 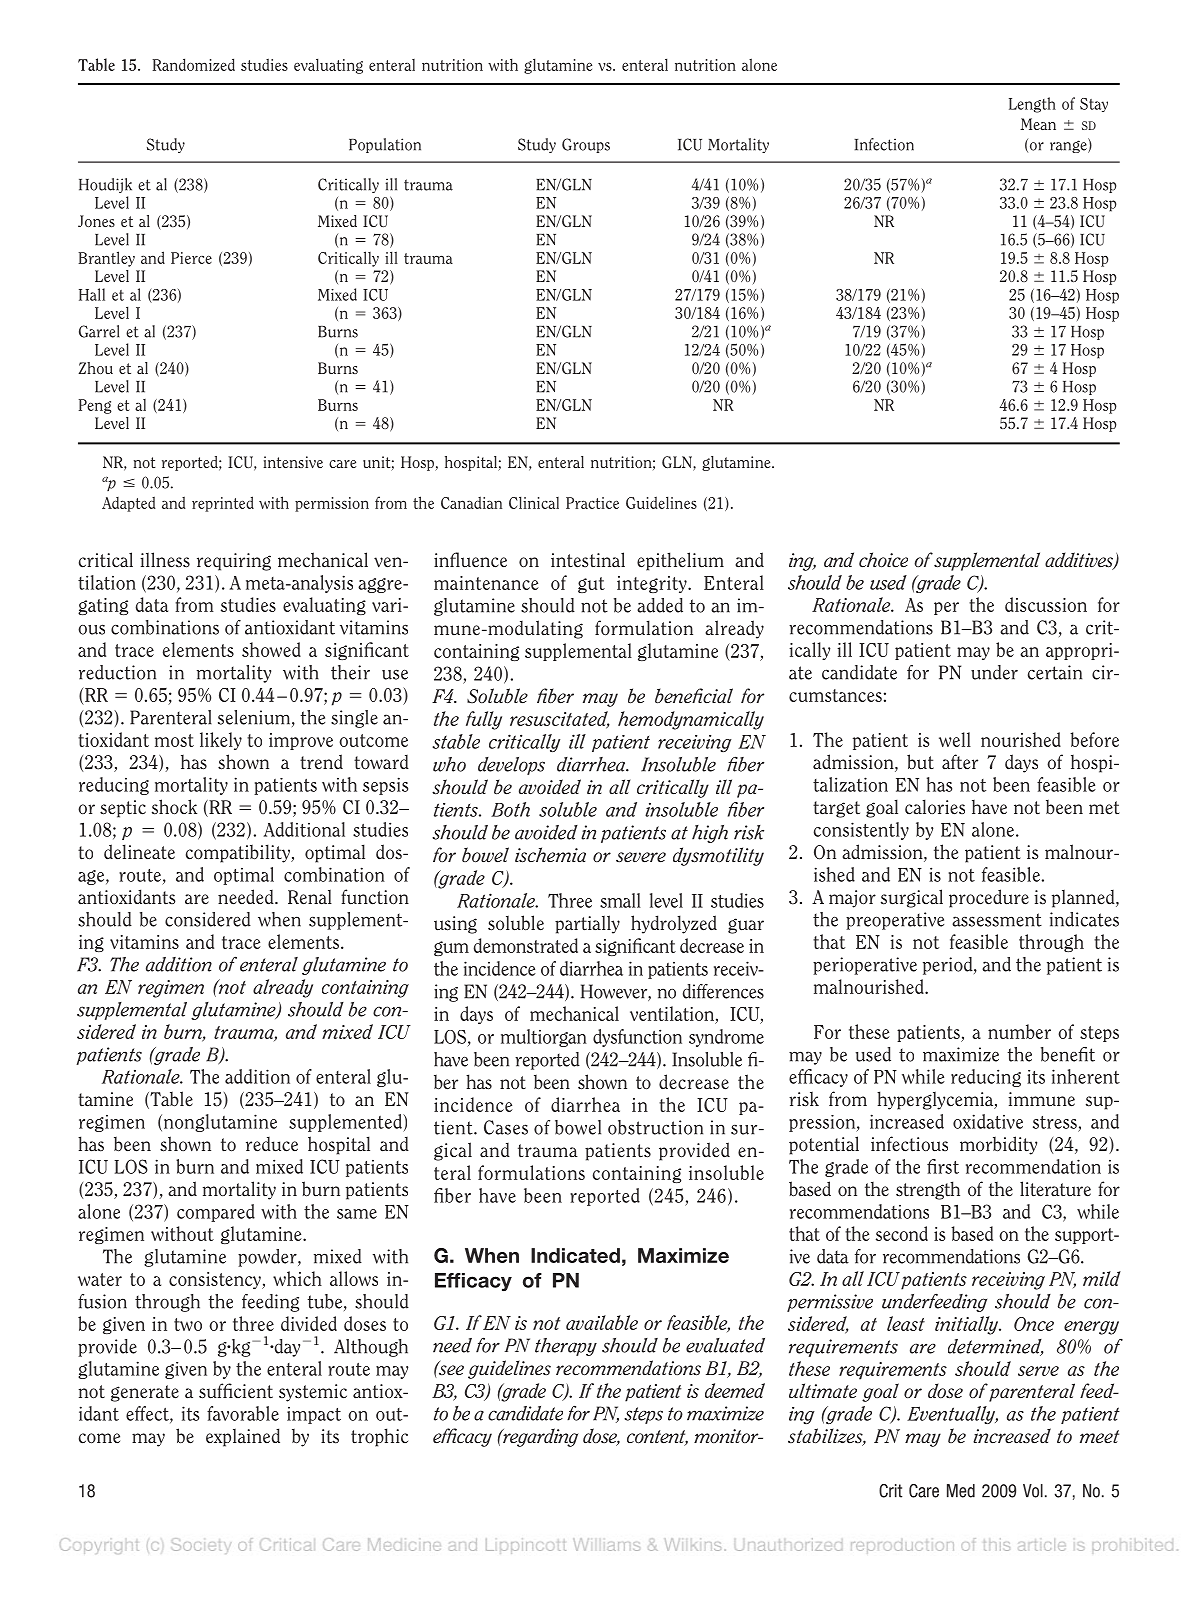 I want to click on reduce, so click(x=272, y=1144).
